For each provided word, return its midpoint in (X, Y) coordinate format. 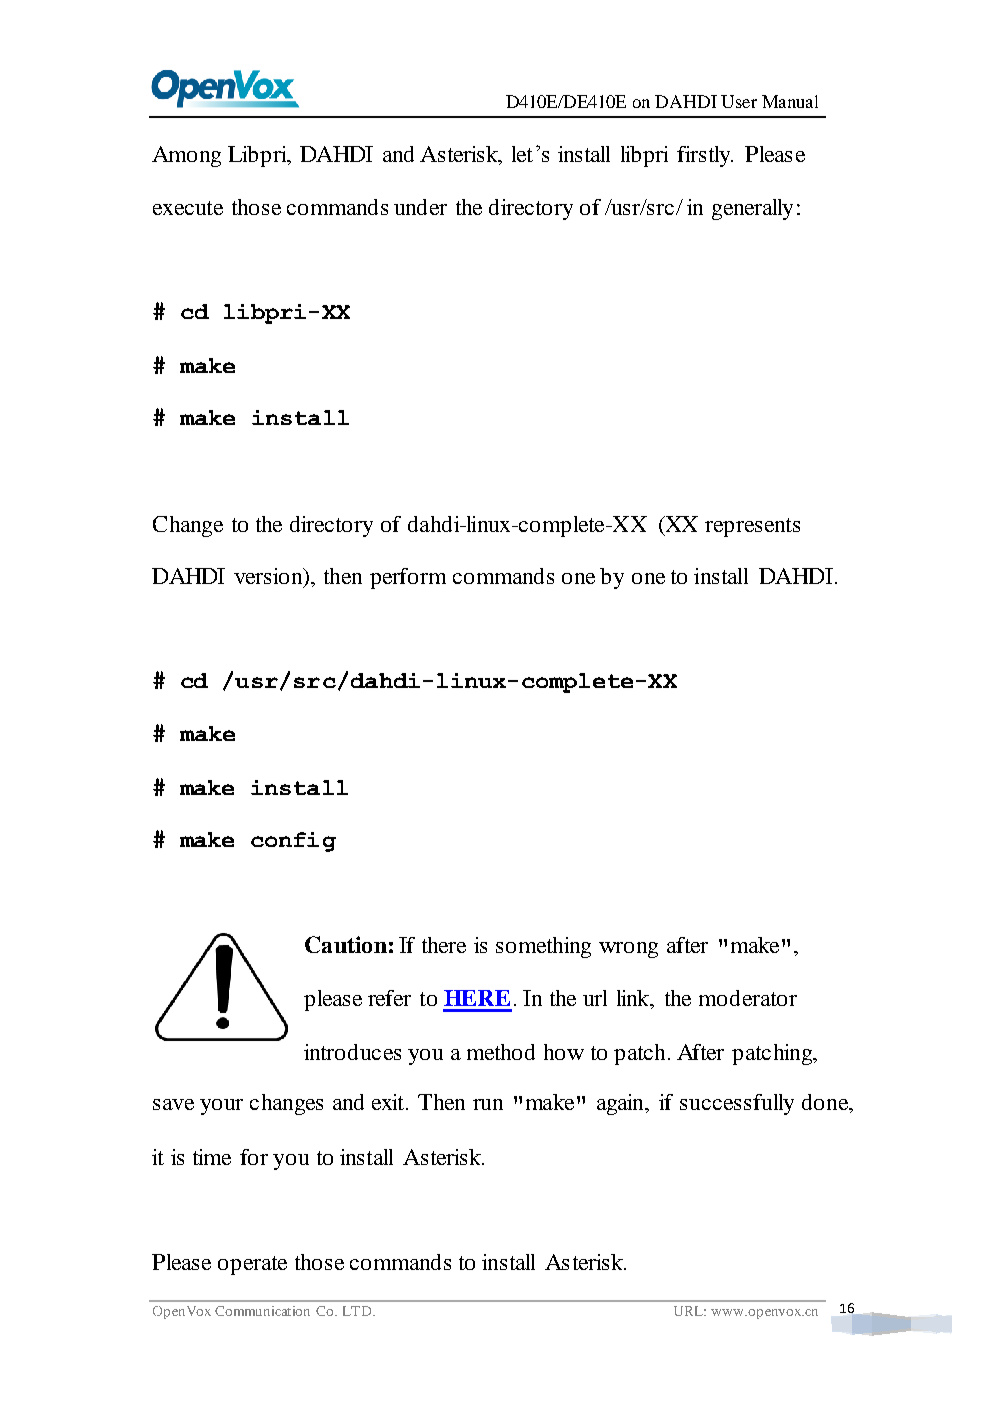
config (293, 842)
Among (186, 156)
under (420, 207)
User (739, 101)
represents (752, 527)
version (269, 577)
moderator (748, 998)
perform (408, 578)
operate (252, 1265)
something (543, 947)
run (488, 1104)
